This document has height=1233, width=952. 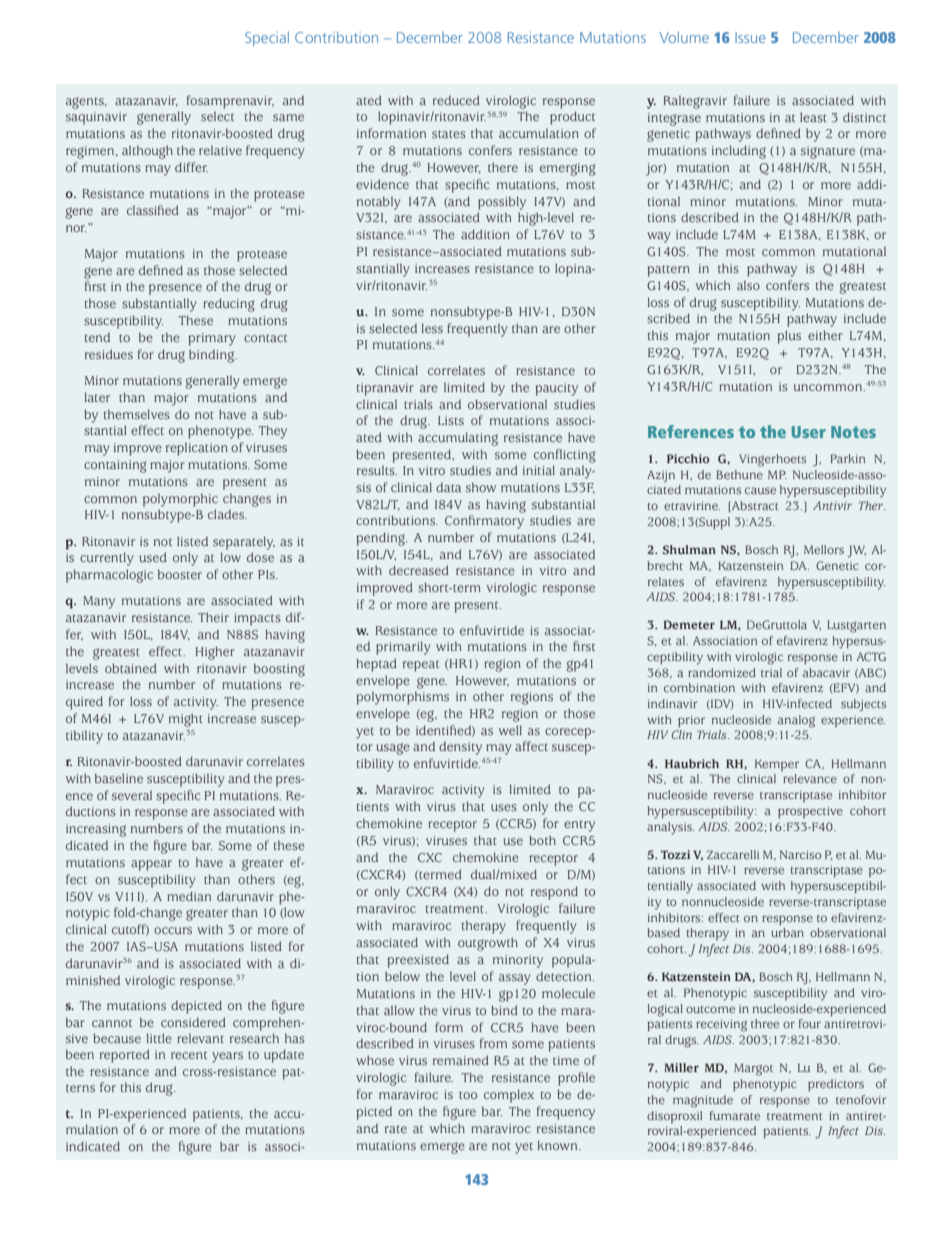 I want to click on recent, so click(x=189, y=1055).
